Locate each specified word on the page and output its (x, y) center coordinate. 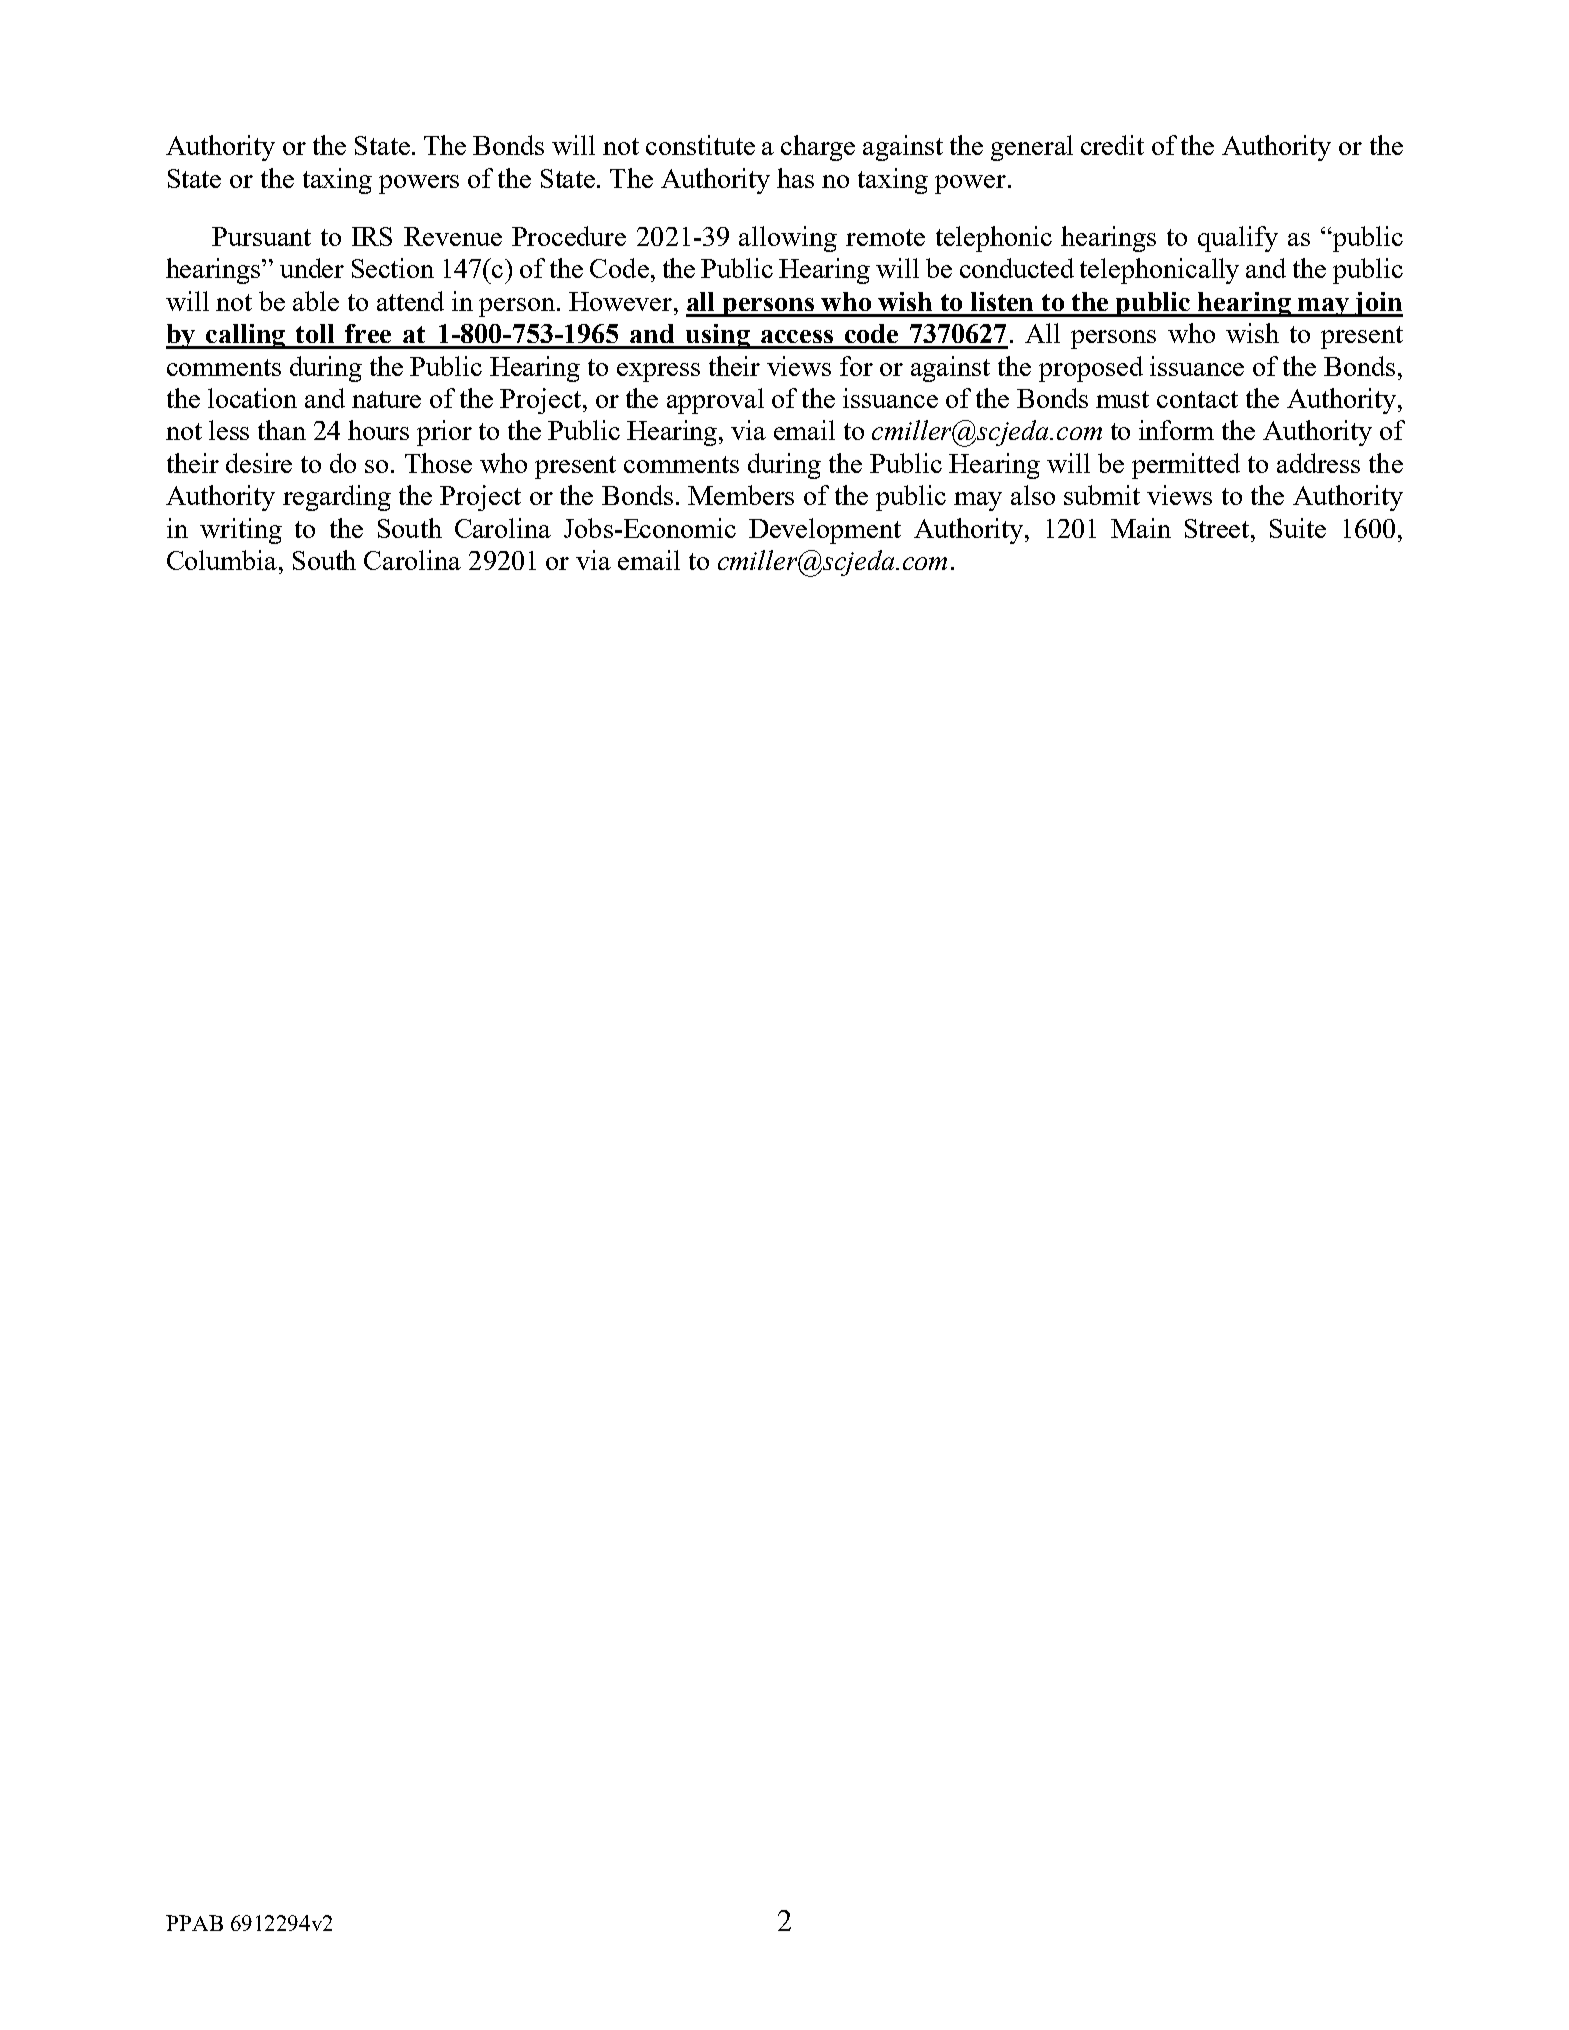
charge (818, 148)
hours (378, 430)
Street (1218, 528)
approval (715, 401)
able (316, 301)
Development (825, 531)
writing (241, 531)
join (1378, 304)
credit (1112, 145)
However (622, 301)
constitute (700, 145)
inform (1176, 430)
